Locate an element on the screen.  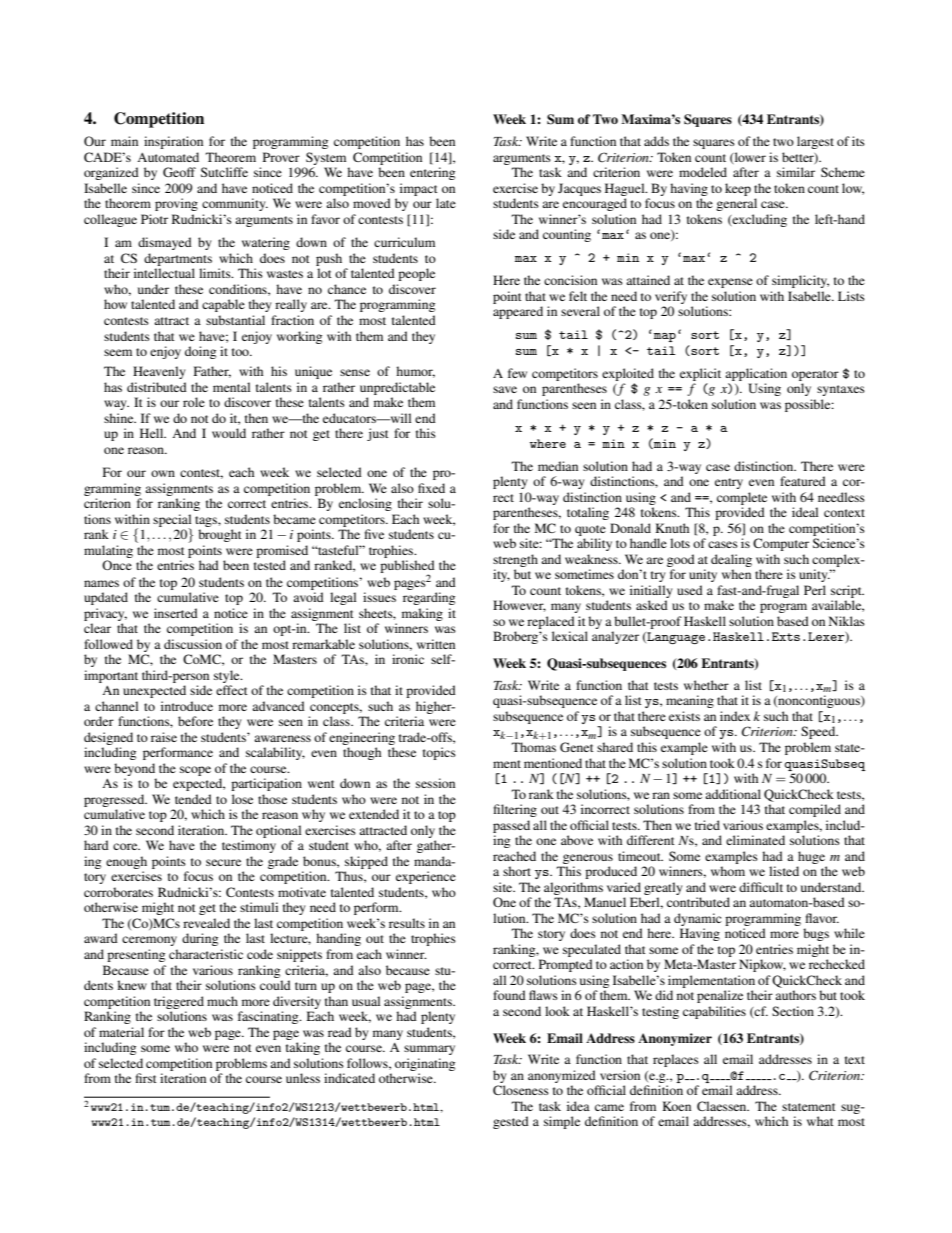
special is located at coordinates (172, 521).
